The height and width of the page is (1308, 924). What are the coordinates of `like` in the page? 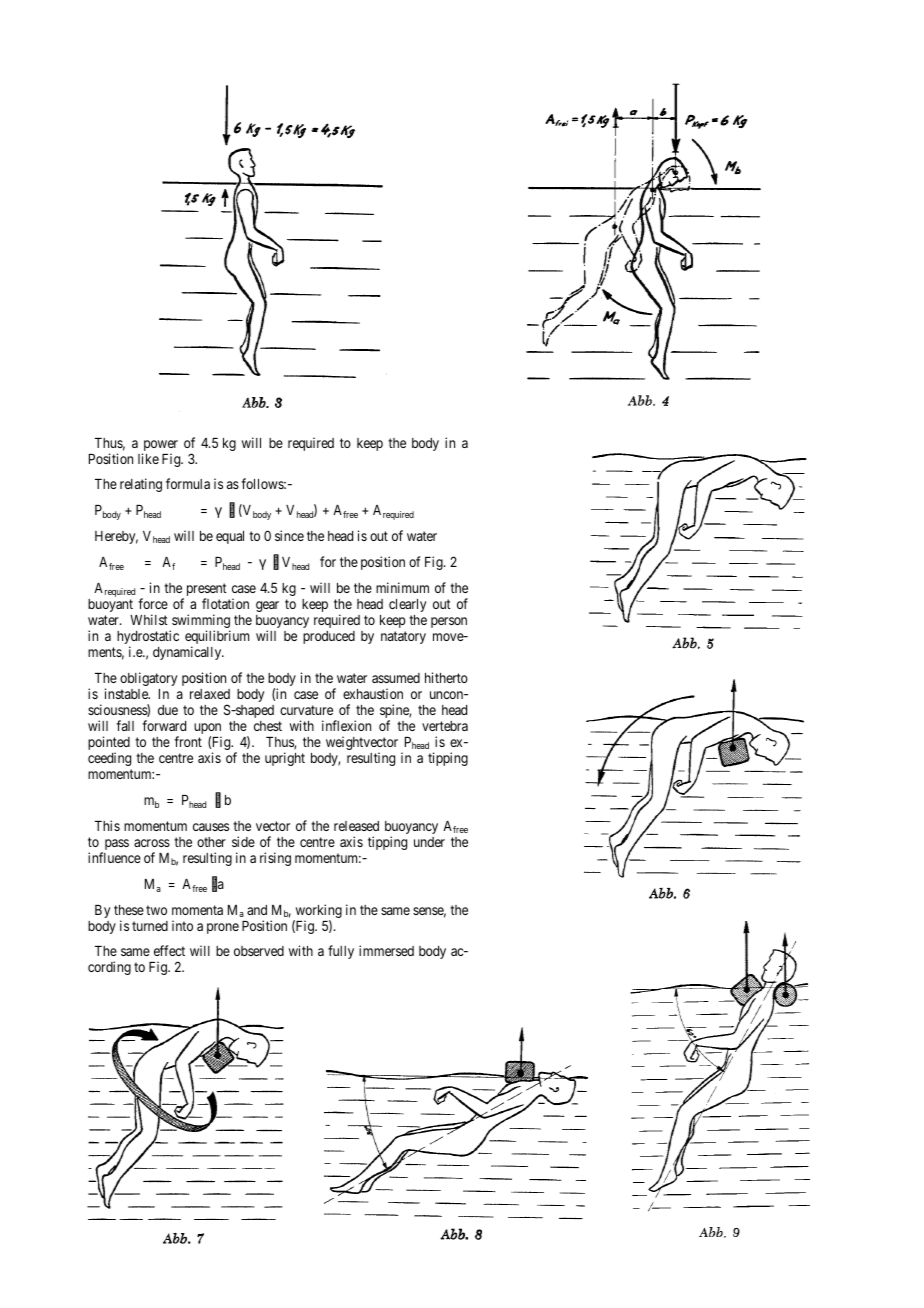 It's located at (148, 458).
